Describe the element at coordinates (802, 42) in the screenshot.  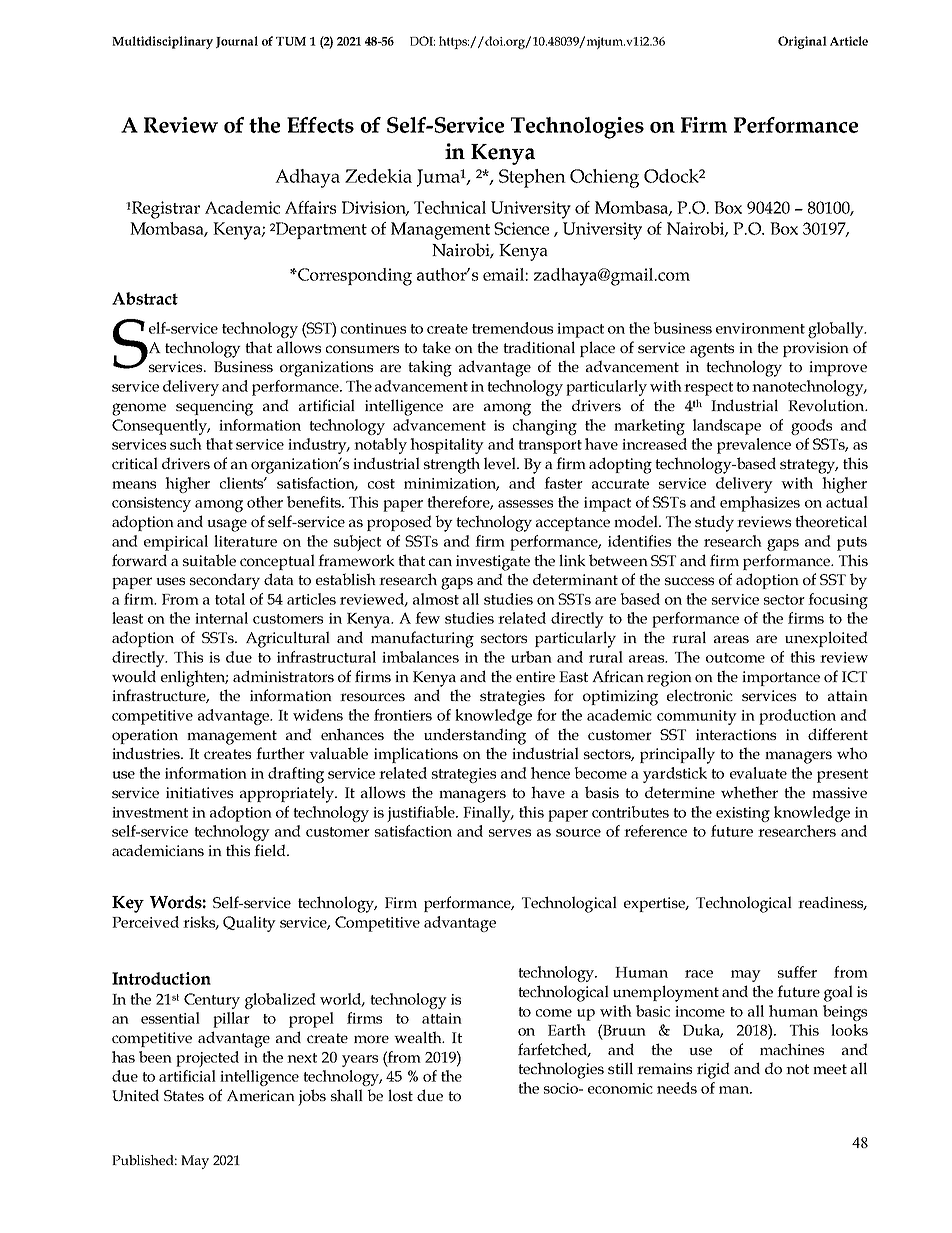
I see `Original` at that location.
